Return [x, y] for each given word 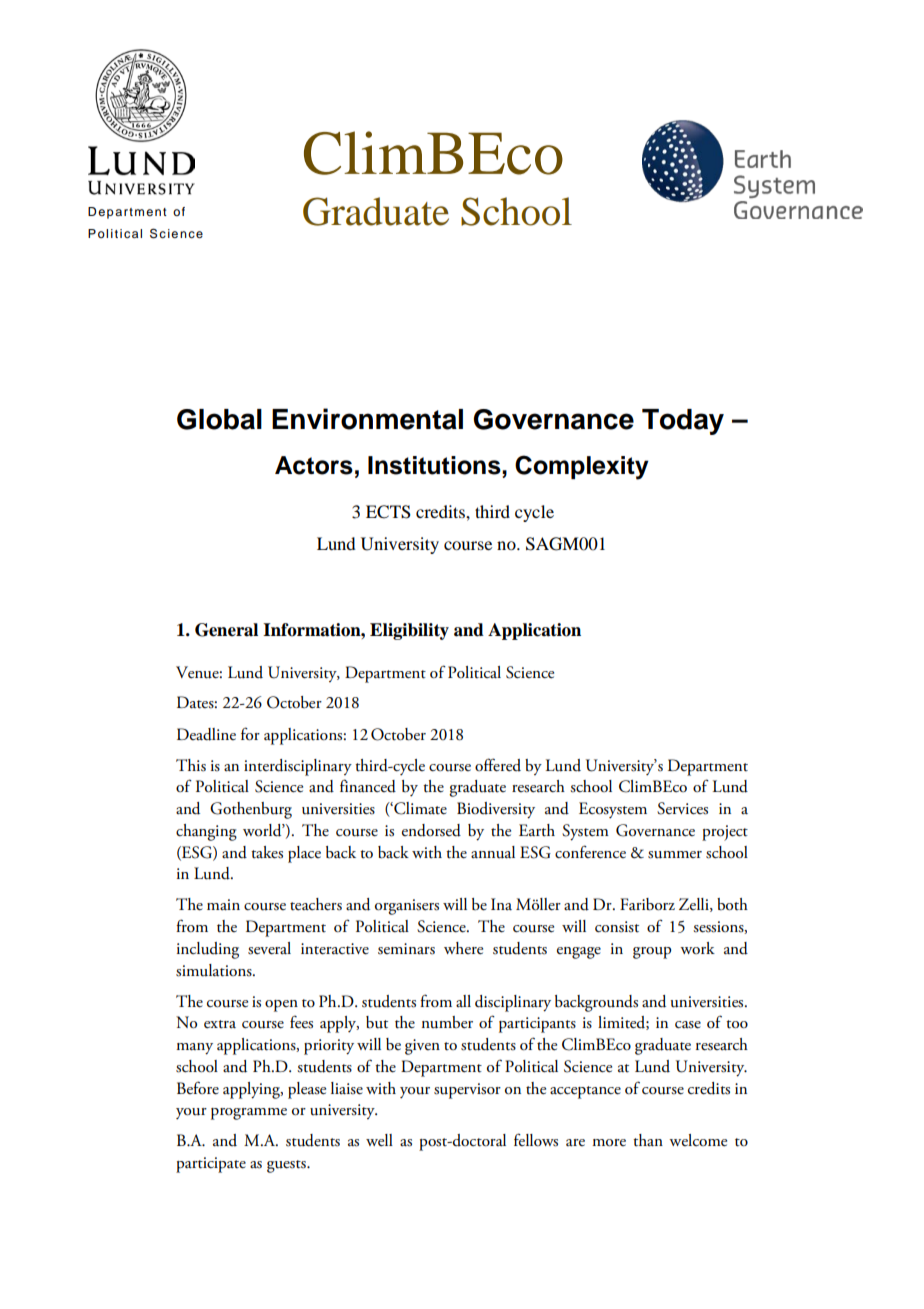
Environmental [367, 419]
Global [219, 419]
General [226, 630]
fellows [536, 1140]
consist [617, 927]
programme [249, 1114]
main [223, 904]
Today [683, 422]
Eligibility [409, 631]
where [463, 948]
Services [682, 808]
